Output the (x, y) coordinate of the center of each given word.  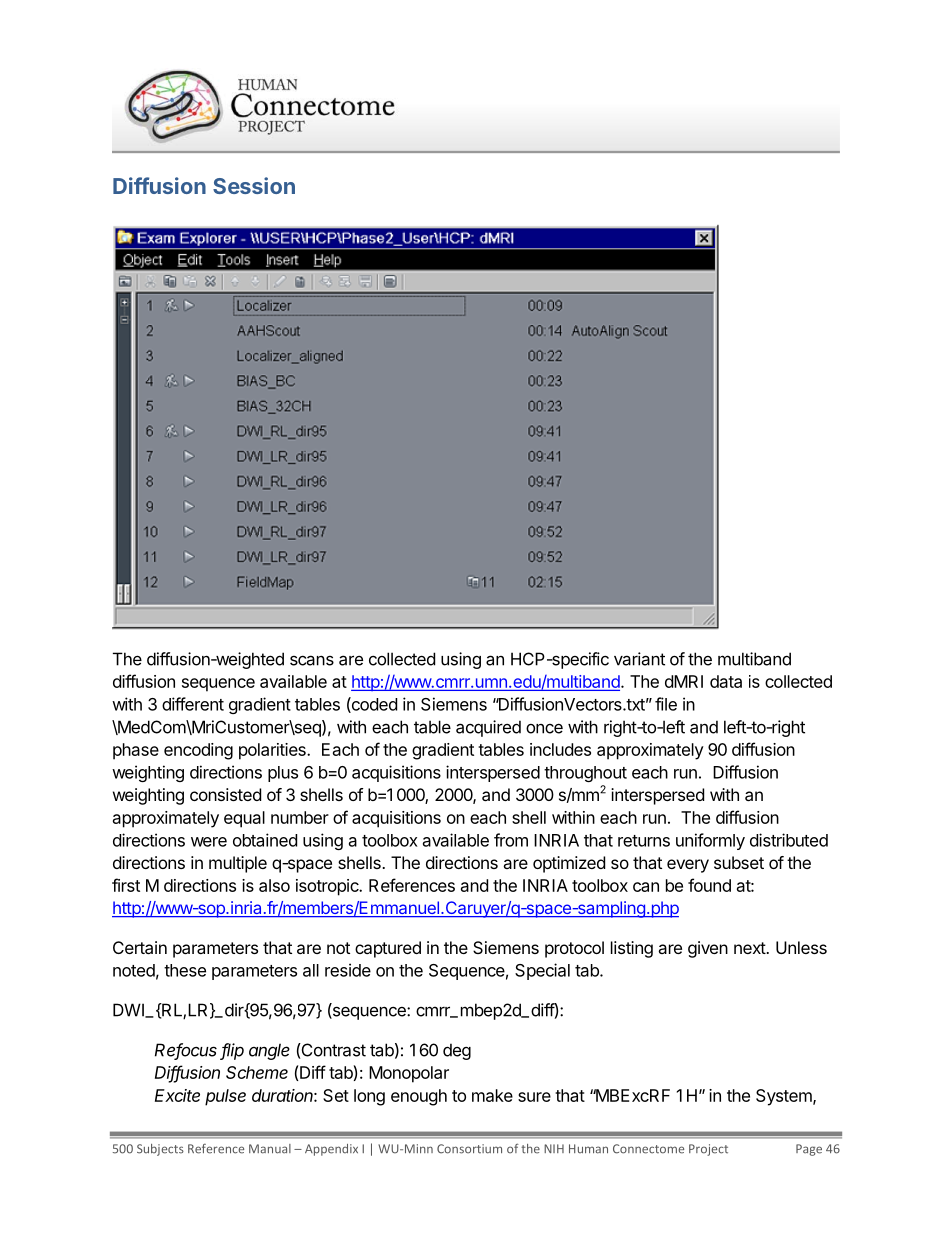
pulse (225, 1097)
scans (312, 660)
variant (639, 659)
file (666, 704)
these (185, 970)
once (544, 728)
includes (560, 749)
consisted (225, 794)
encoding (198, 751)
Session (254, 185)
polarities (273, 751)
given (708, 949)
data (726, 681)
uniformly (710, 841)
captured (388, 949)
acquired (488, 728)
